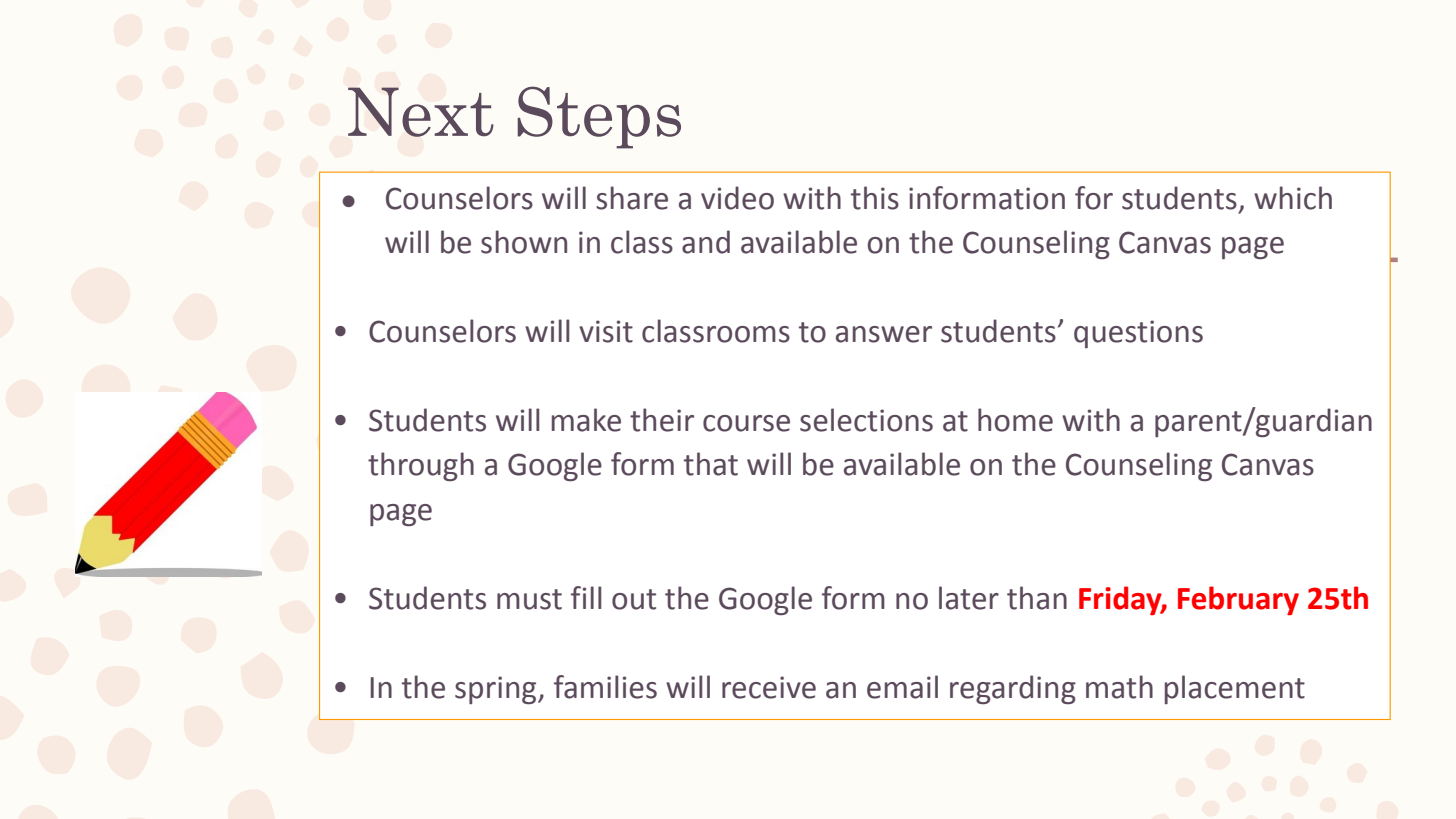  I want to click on visit, so click(606, 331).
